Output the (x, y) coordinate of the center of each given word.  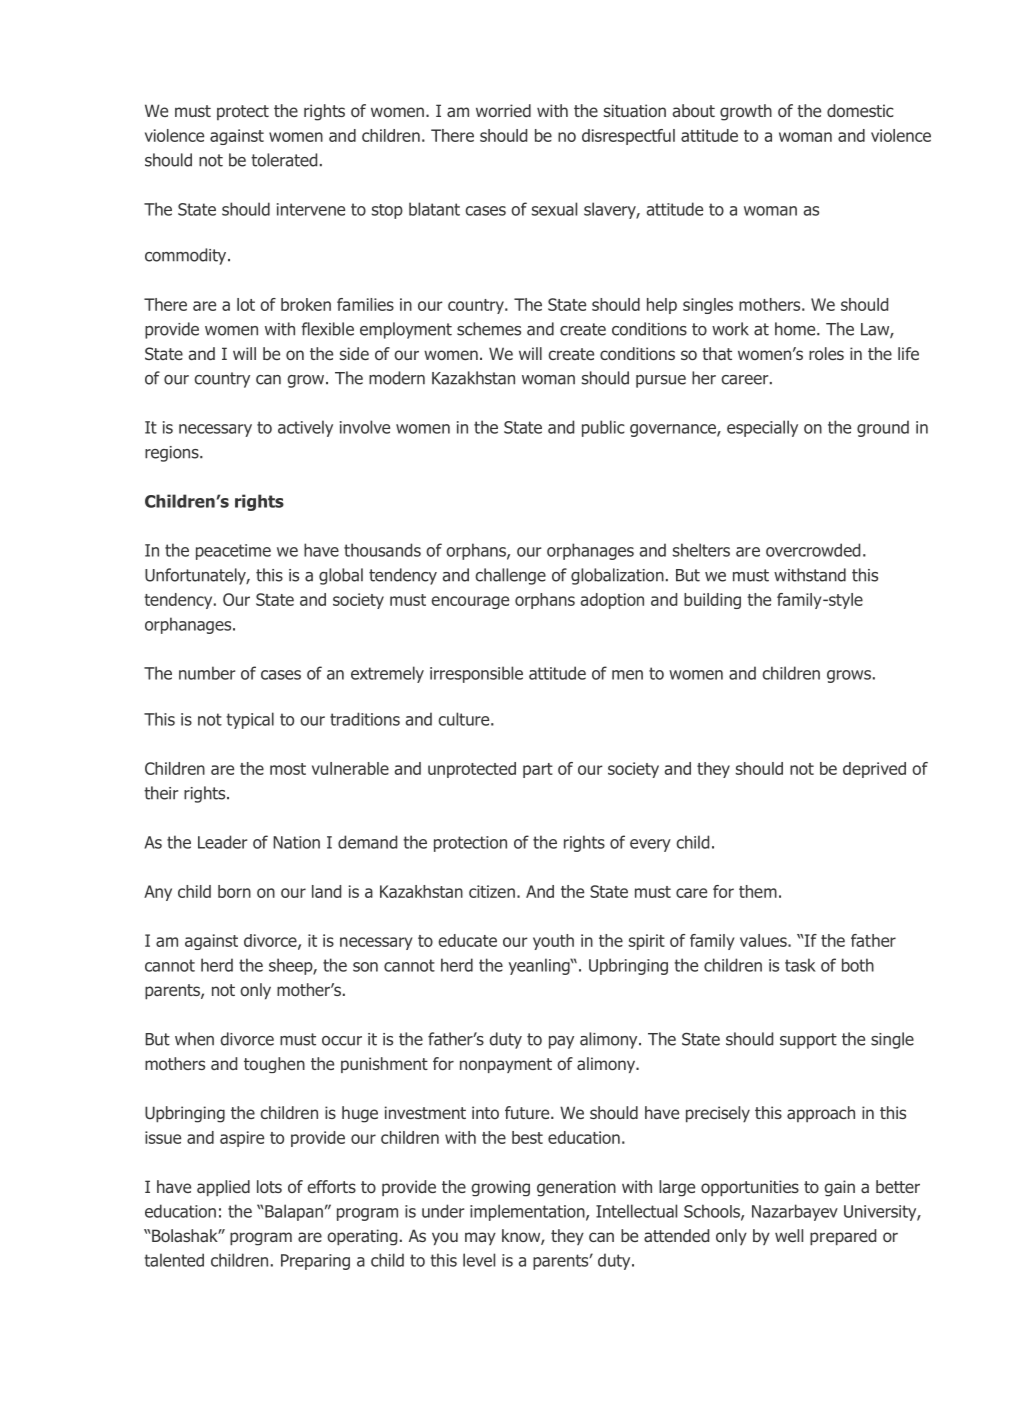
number (207, 673)
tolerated (284, 160)
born (234, 891)
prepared (843, 1237)
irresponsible (476, 674)
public (603, 428)
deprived (874, 770)
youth (553, 942)
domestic (860, 110)
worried (503, 110)
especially (762, 428)
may (480, 1238)
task (800, 965)
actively (305, 428)
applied (223, 1188)
